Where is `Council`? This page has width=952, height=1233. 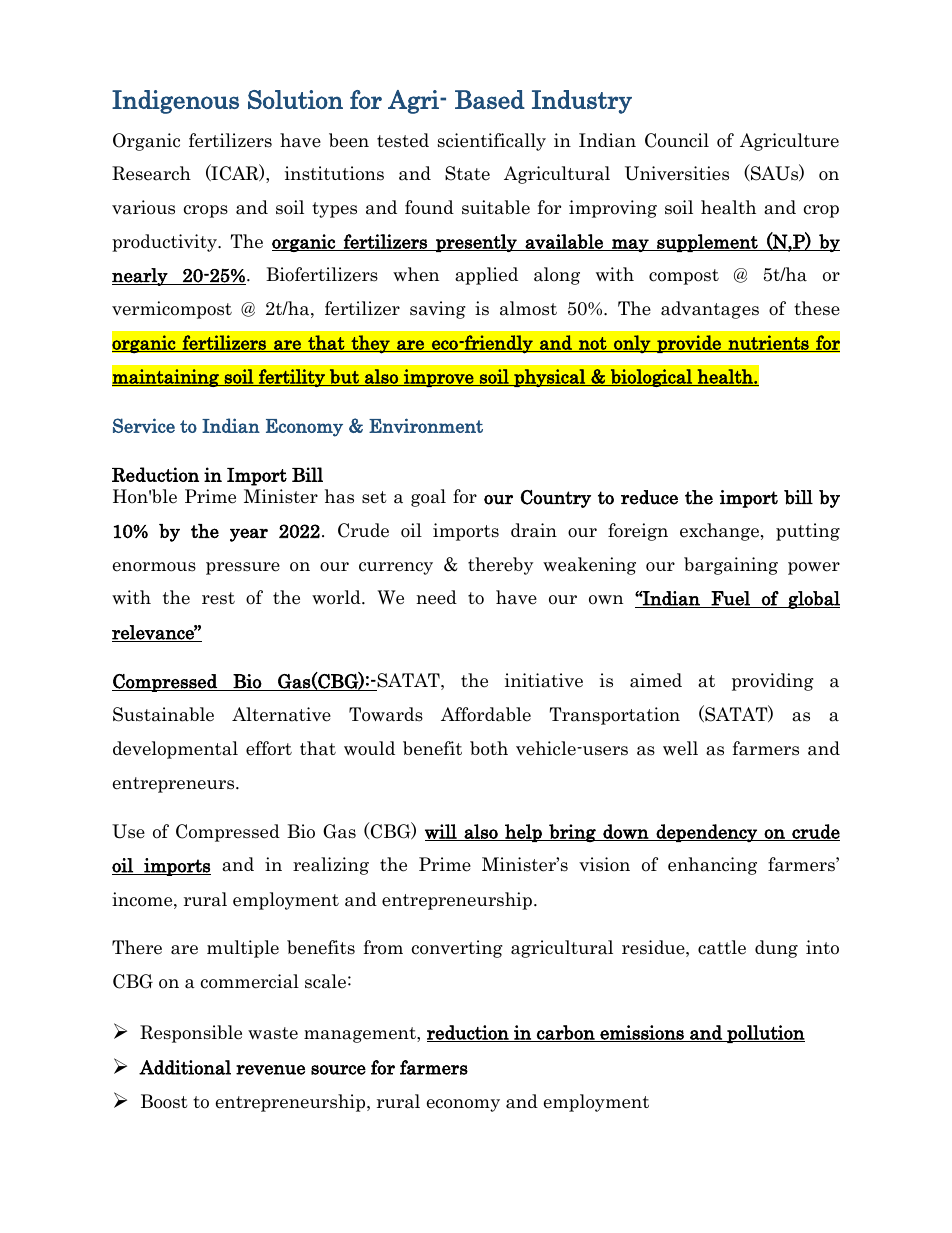 Council is located at coordinates (677, 140).
